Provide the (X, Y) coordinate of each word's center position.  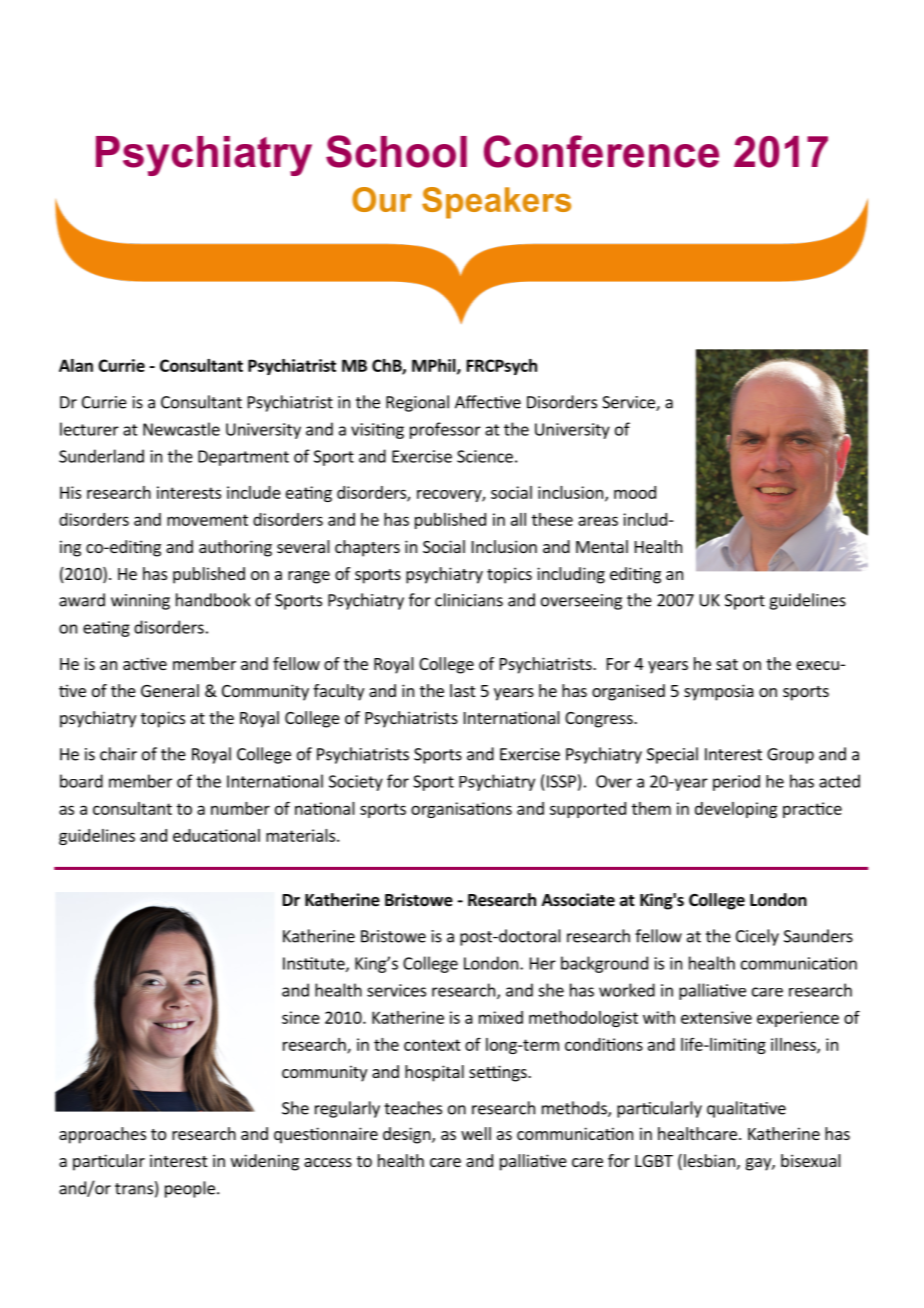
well (476, 1133)
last (462, 690)
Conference (601, 151)
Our (382, 199)
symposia (719, 692)
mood (635, 492)
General (170, 690)
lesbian (709, 1160)
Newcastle (181, 429)
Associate (578, 900)
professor (445, 430)
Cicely (757, 937)
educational (216, 835)
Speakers (496, 203)
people (190, 1189)
